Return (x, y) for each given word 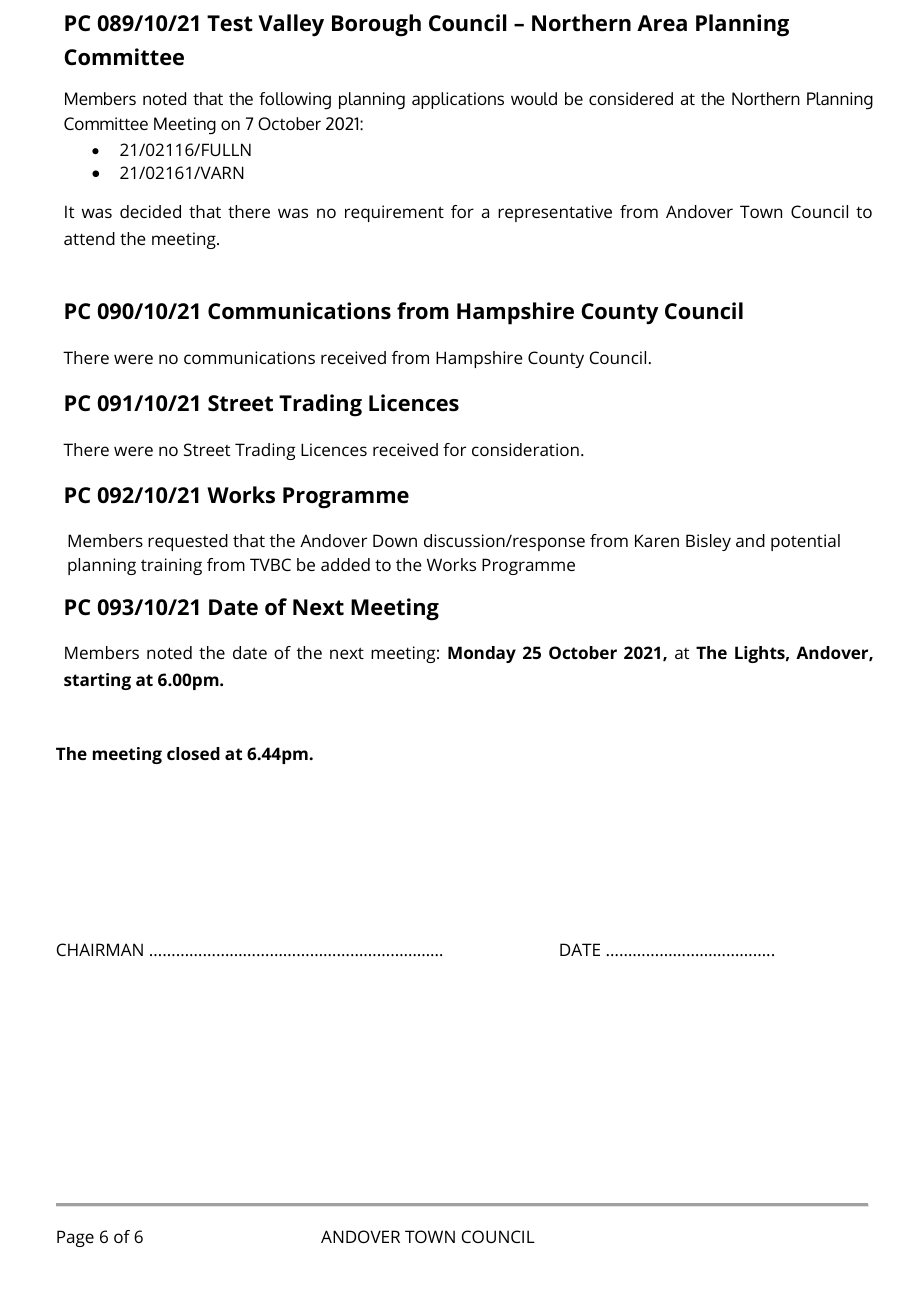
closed (193, 753)
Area (662, 23)
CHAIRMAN (100, 949)
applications (458, 100)
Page (75, 1238)
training (171, 566)
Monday (482, 654)
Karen (657, 540)
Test (230, 23)
